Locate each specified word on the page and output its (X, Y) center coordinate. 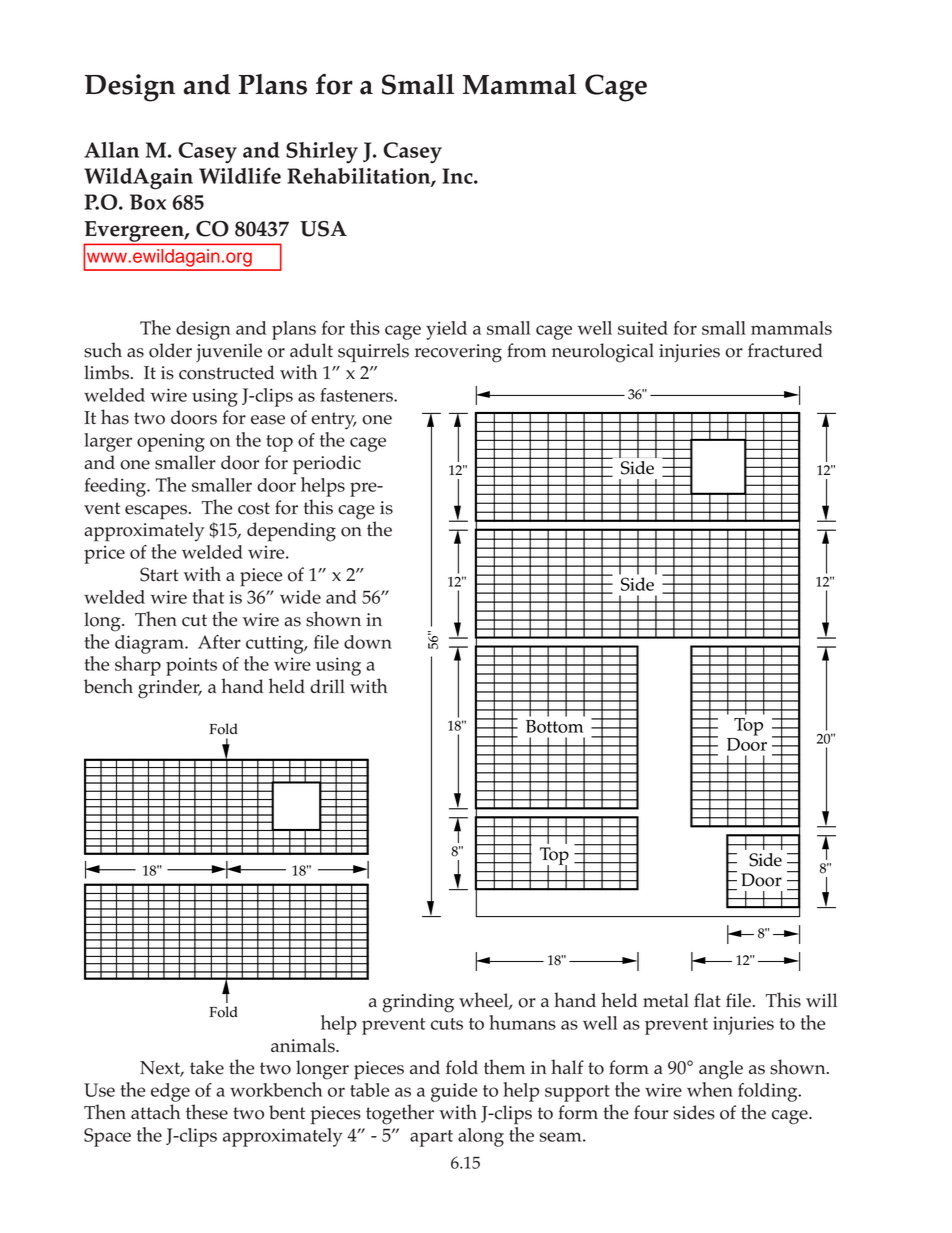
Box (148, 202)
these (207, 1112)
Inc (458, 176)
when (710, 1089)
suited (643, 328)
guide (454, 1092)
